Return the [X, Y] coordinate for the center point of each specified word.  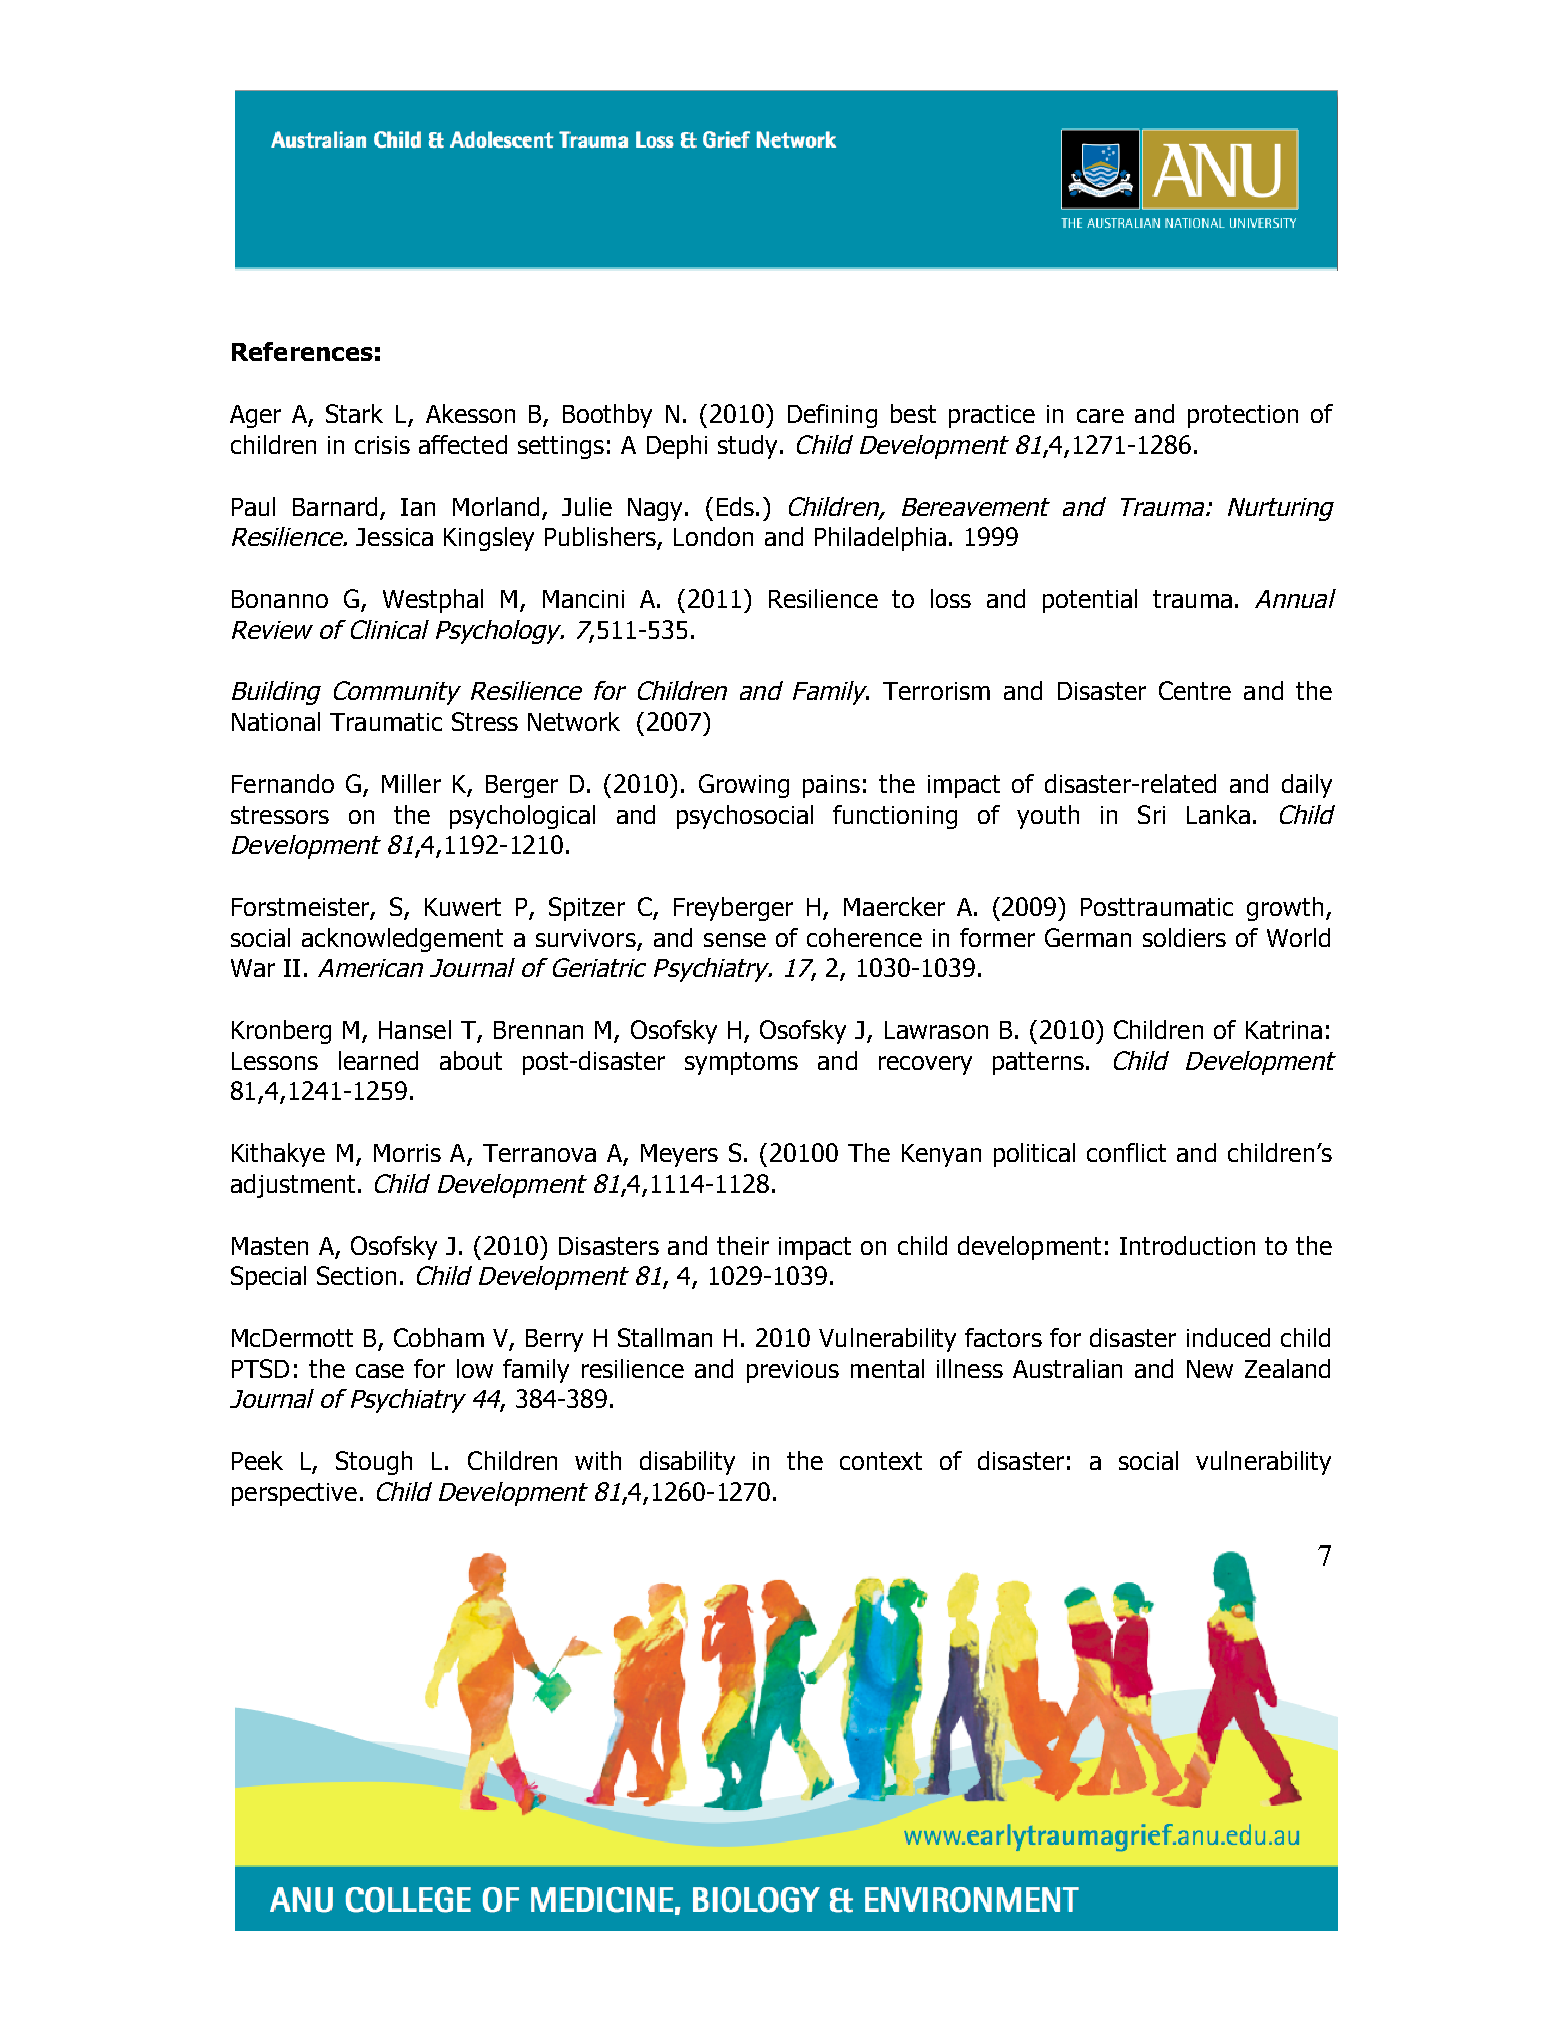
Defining [832, 416]
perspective [294, 1494]
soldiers [1184, 937]
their [743, 1245]
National [276, 721]
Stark [354, 413]
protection [1243, 416]
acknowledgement [402, 940]
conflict [1126, 1152]
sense [735, 940]
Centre [1195, 690]
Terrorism [936, 691]
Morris [407, 1153]
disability [687, 1463]
